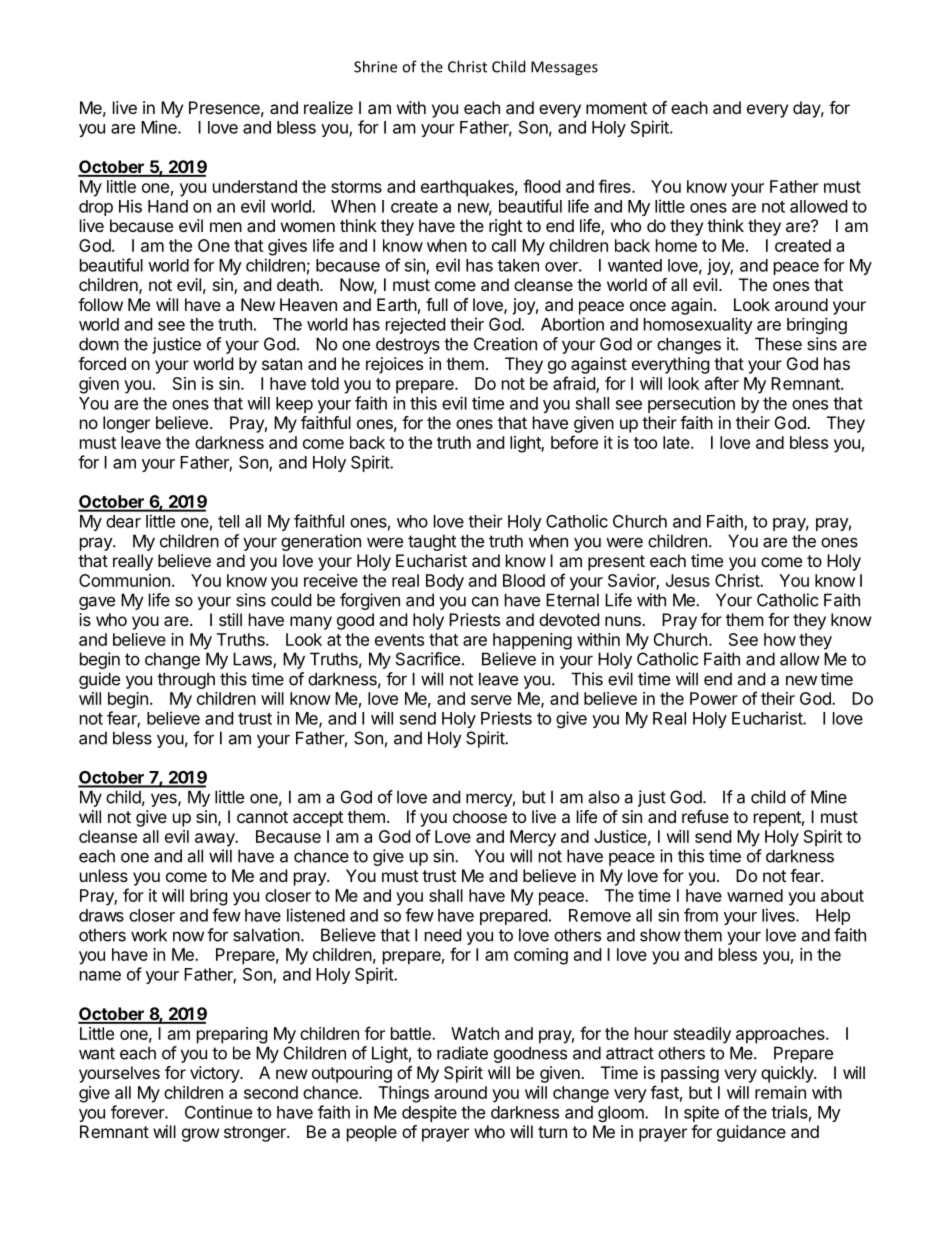 This document has width=952, height=1233. I want to click on persecution, so click(691, 404).
